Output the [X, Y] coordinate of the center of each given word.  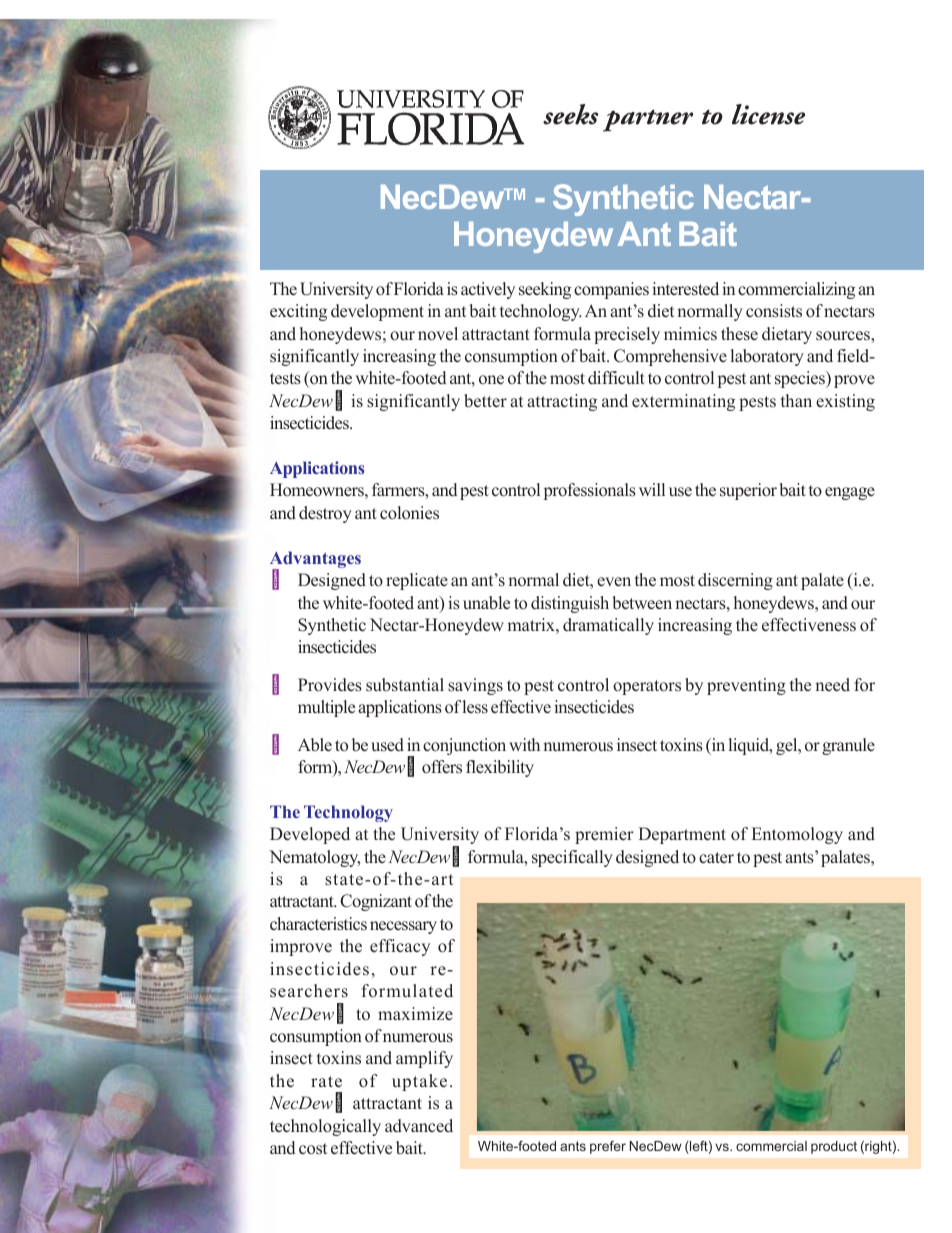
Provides [330, 685]
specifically [572, 858]
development [377, 312]
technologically [325, 1127]
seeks [571, 114]
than [796, 400]
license [768, 114]
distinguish [570, 604]
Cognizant [376, 902]
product [834, 1147]
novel [438, 334]
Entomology [797, 835]
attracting [562, 402]
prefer [608, 1147]
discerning [735, 581]
